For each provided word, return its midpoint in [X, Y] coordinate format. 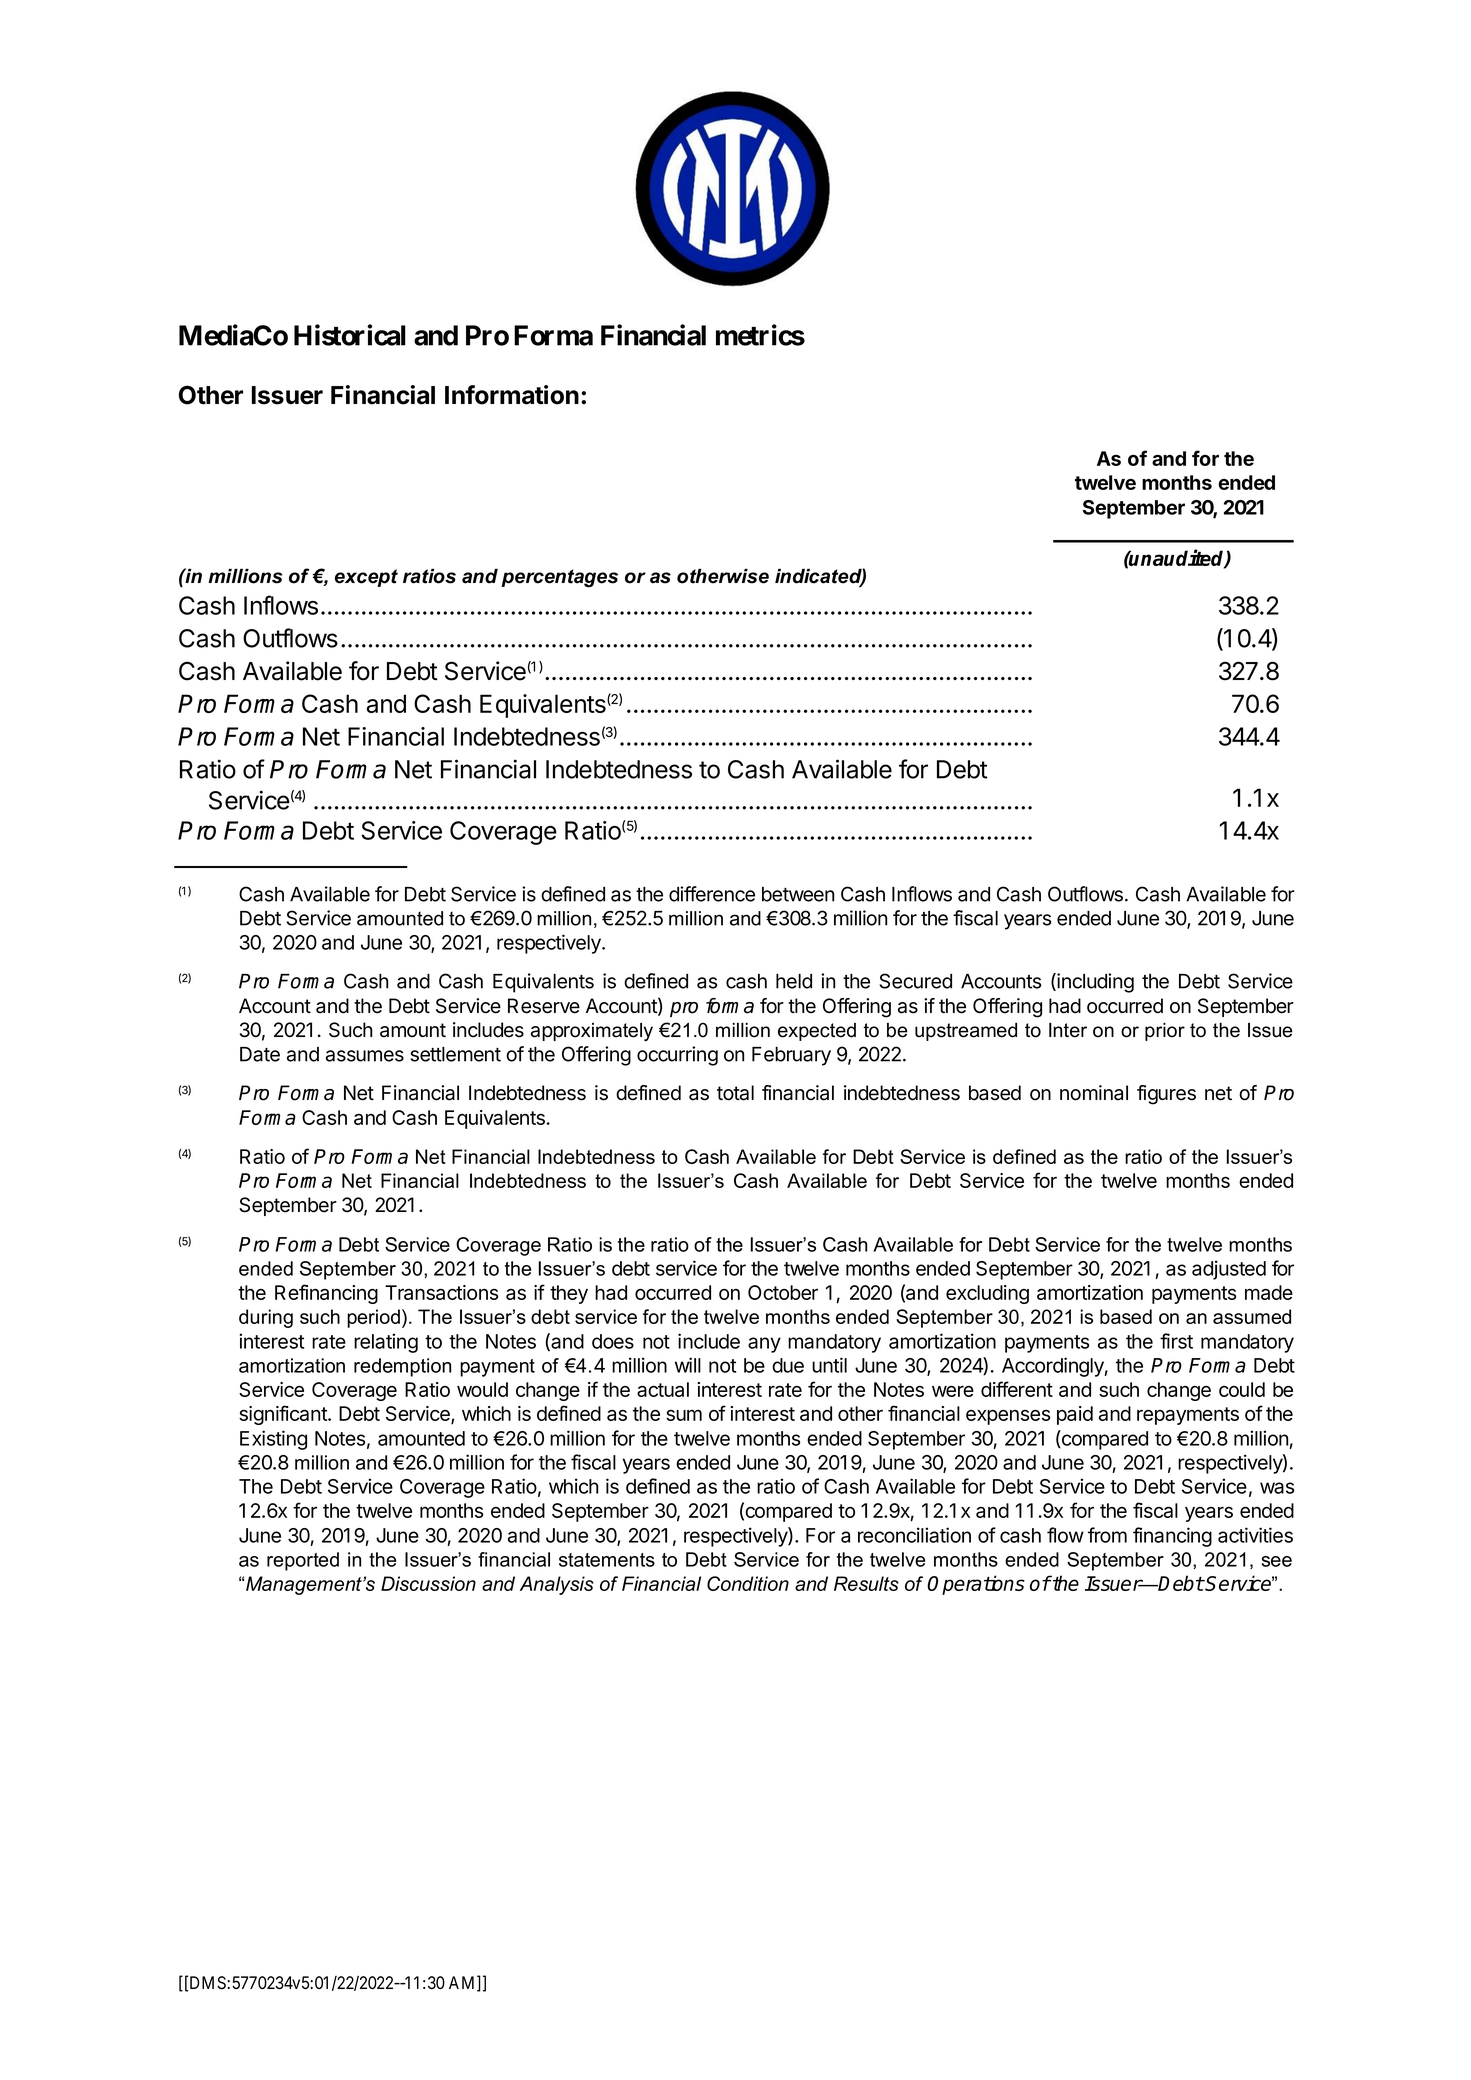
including [1094, 983]
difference [712, 894]
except [366, 578]
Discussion [428, 1583]
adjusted [1229, 1270]
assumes [365, 1056]
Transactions [442, 1292]
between [798, 894]
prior [1165, 1032]
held [794, 981]
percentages [559, 578]
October [783, 1292]
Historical [350, 335]
